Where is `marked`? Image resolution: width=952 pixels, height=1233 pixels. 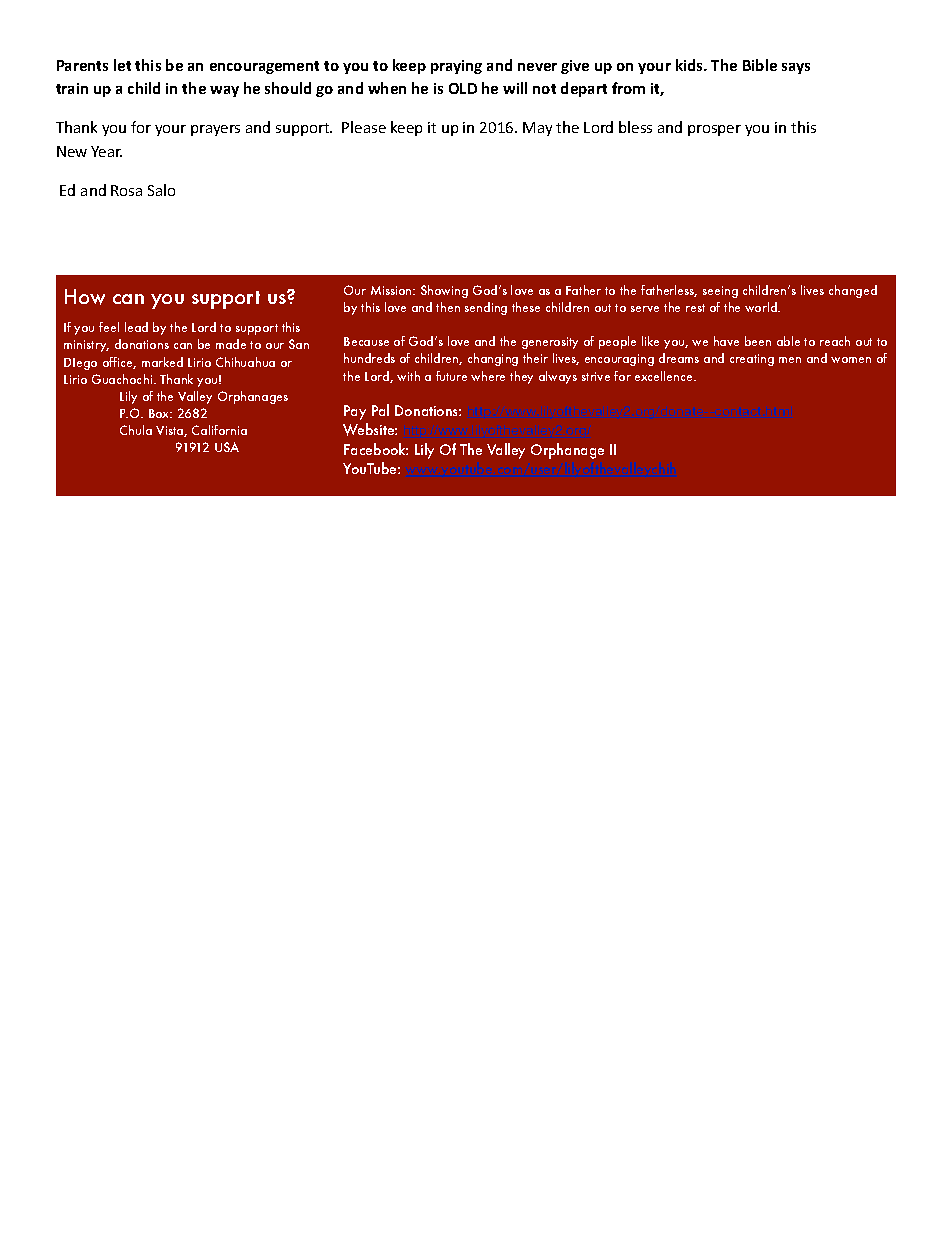
marked is located at coordinates (162, 362).
